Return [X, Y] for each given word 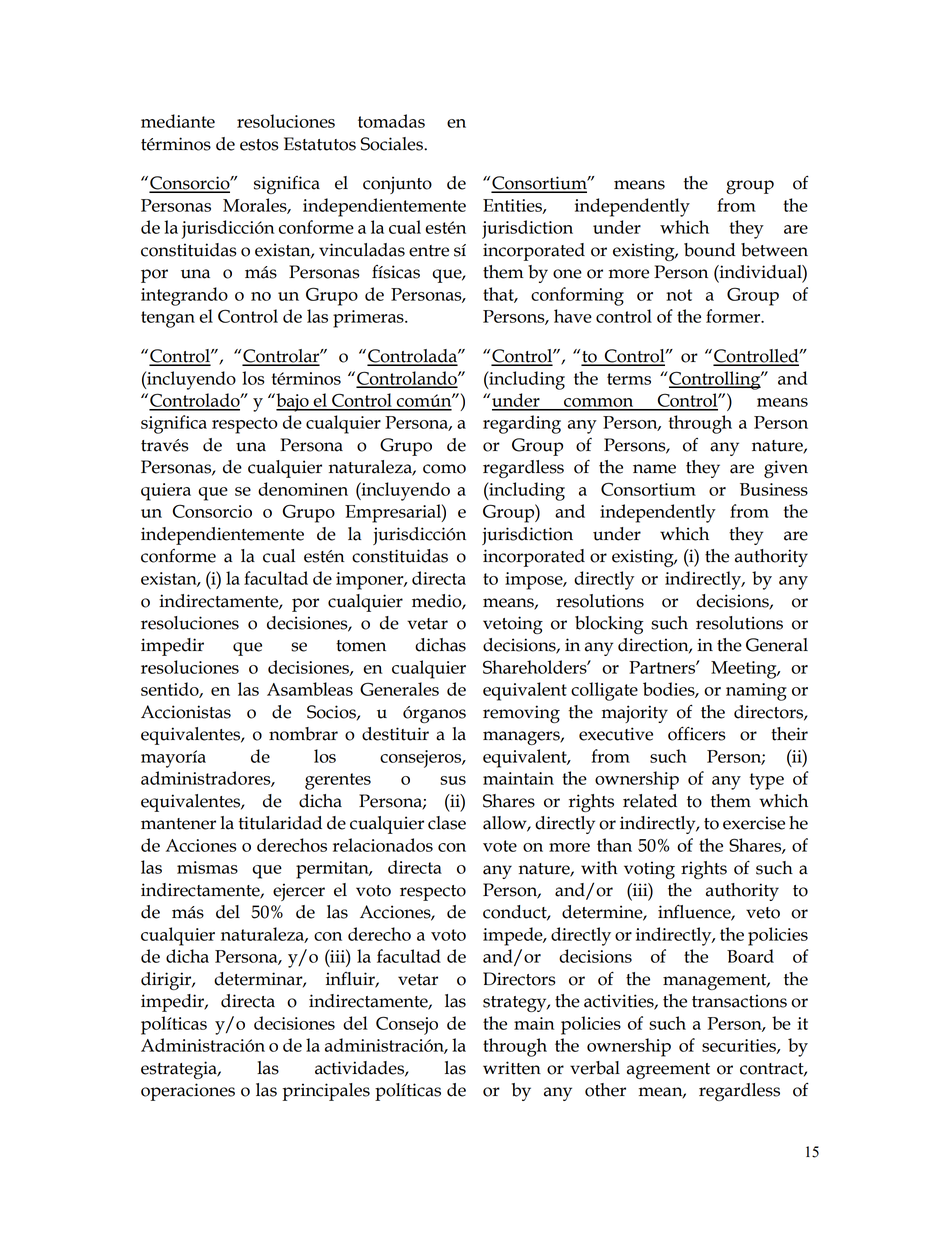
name [654, 469]
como [444, 469]
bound [710, 250]
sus [453, 780]
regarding [522, 424]
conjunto [397, 185]
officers [697, 733]
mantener [178, 824]
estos [259, 145]
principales [326, 1092]
